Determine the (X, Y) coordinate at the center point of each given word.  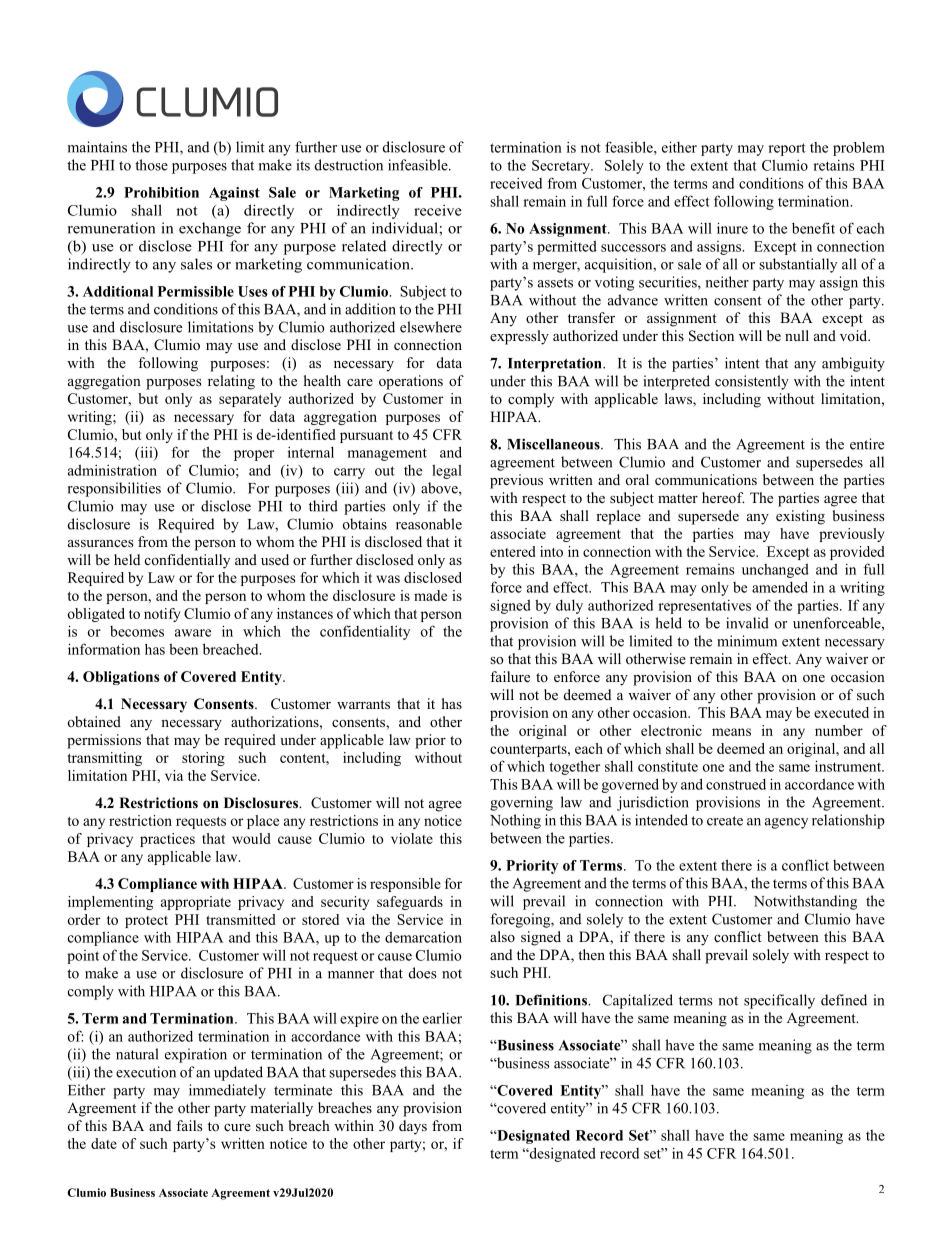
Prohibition (161, 192)
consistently (752, 382)
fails (189, 1125)
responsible (405, 885)
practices (167, 840)
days (413, 1127)
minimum (747, 641)
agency (786, 823)
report (787, 149)
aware (193, 633)
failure (510, 676)
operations (411, 382)
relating (231, 382)
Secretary (562, 167)
